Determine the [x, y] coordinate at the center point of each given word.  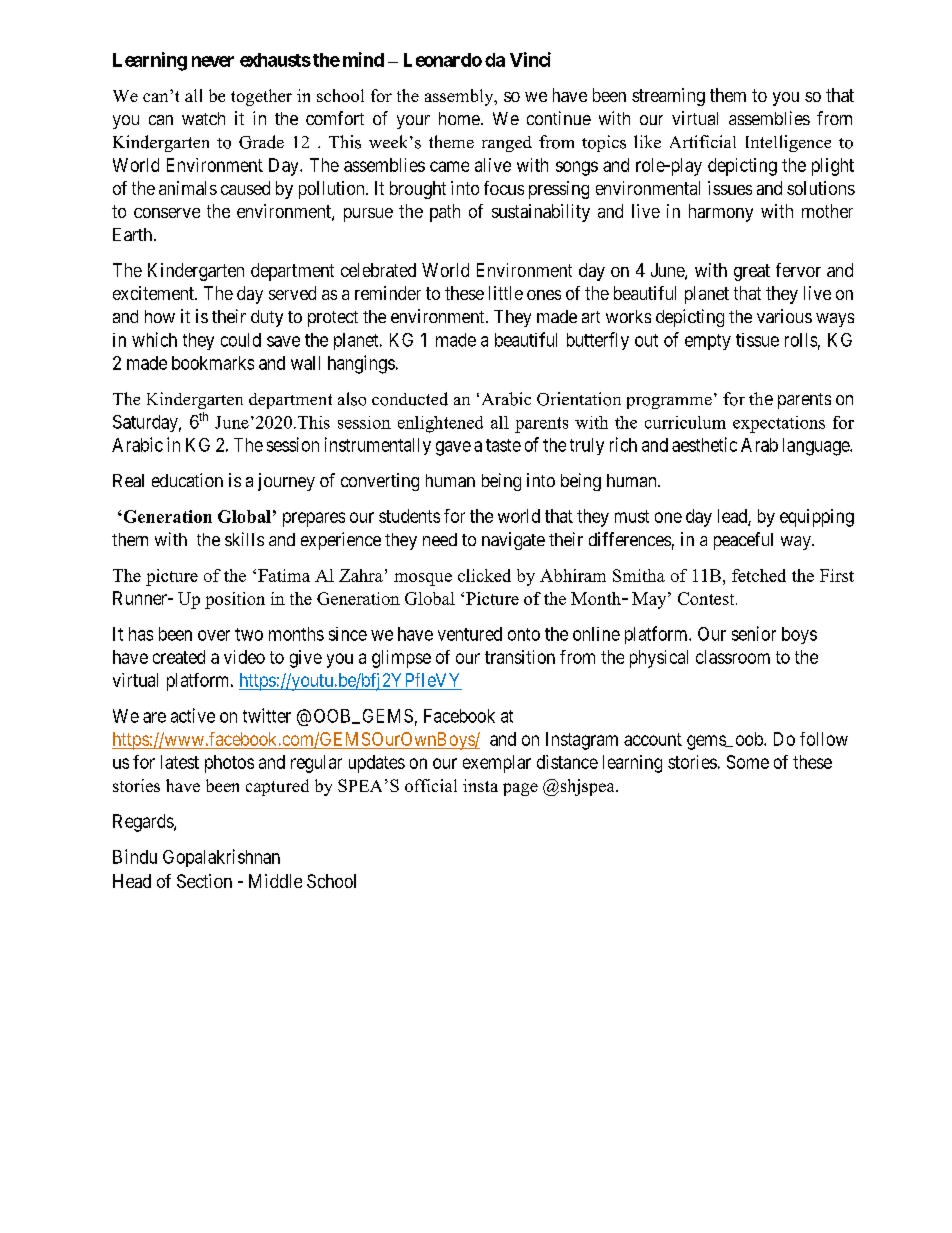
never [213, 61]
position [235, 600]
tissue [757, 340]
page [520, 789]
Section [204, 881]
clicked [484, 575]
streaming [668, 97]
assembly [460, 97]
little [506, 293]
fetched [759, 575]
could [241, 340]
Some [748, 762]
